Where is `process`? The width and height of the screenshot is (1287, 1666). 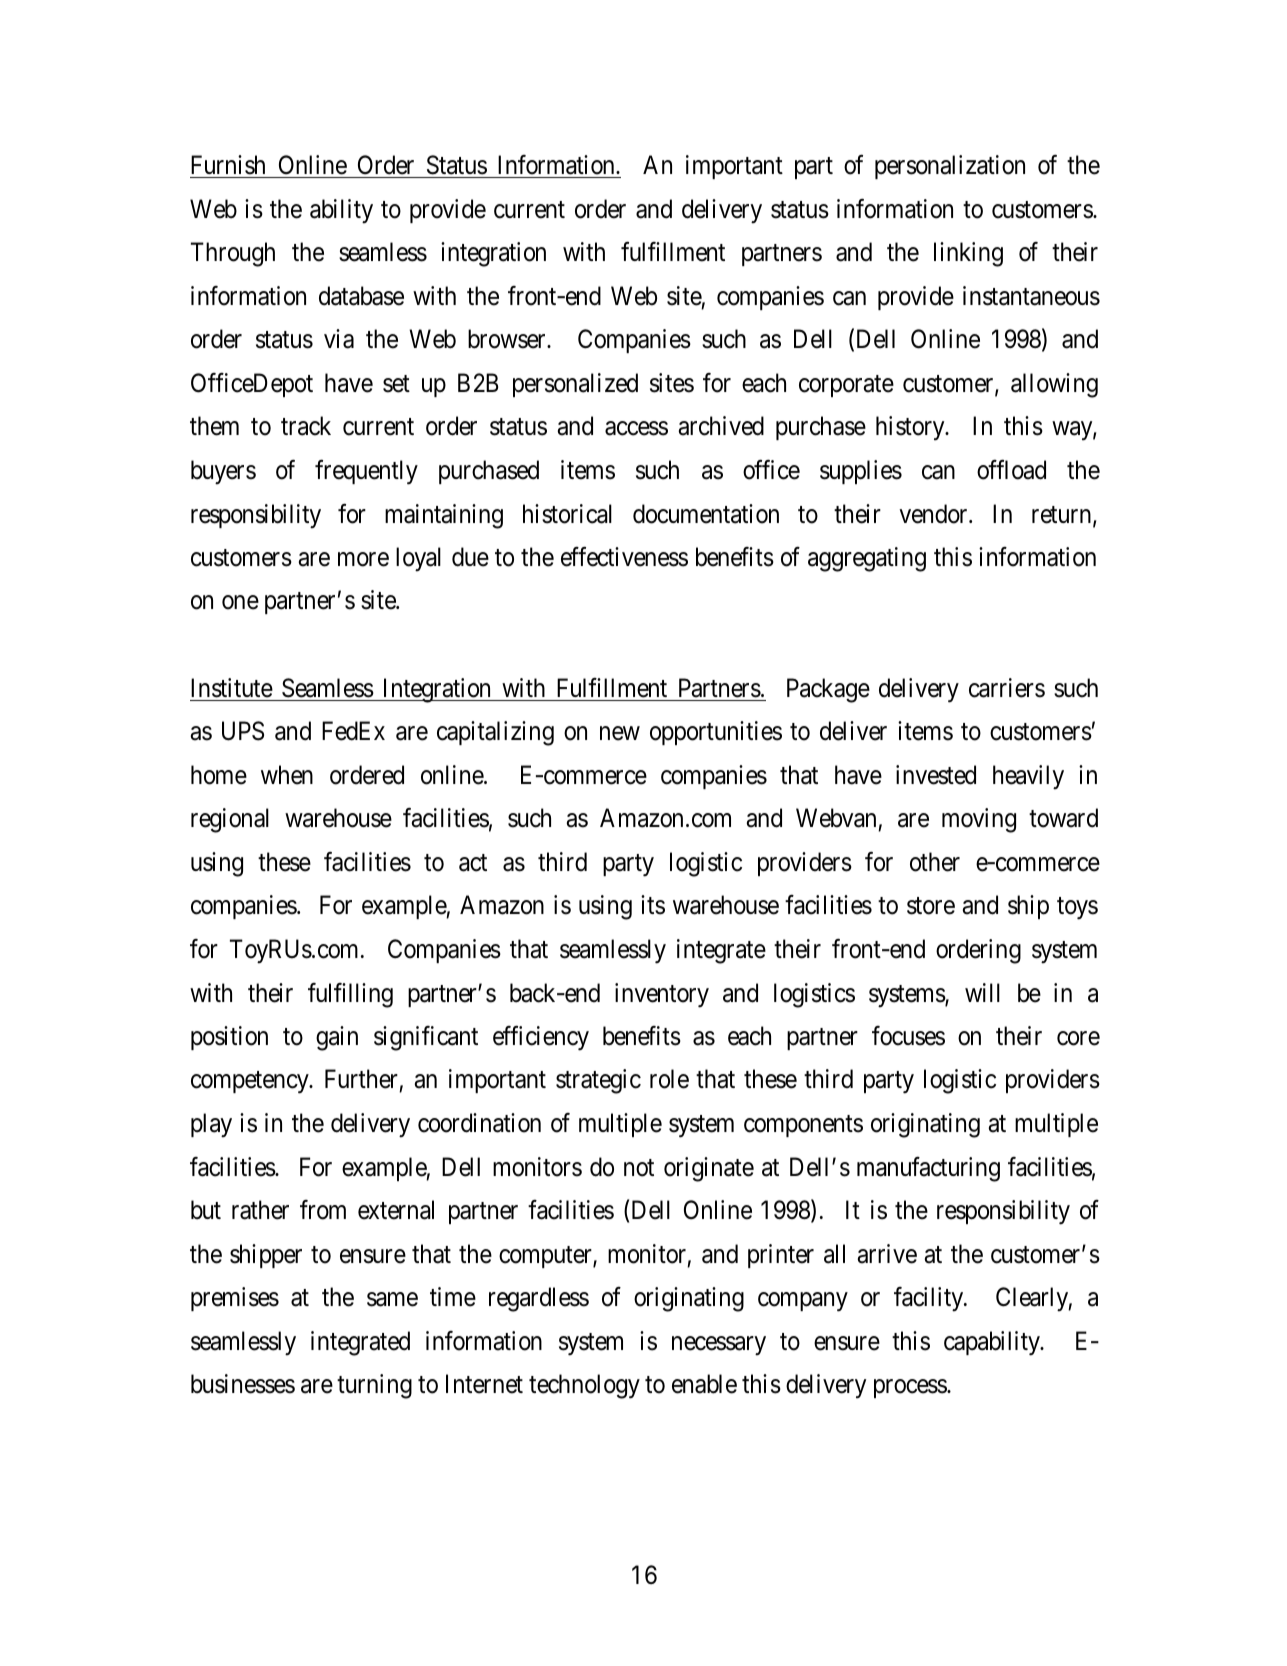 process is located at coordinates (911, 1389).
